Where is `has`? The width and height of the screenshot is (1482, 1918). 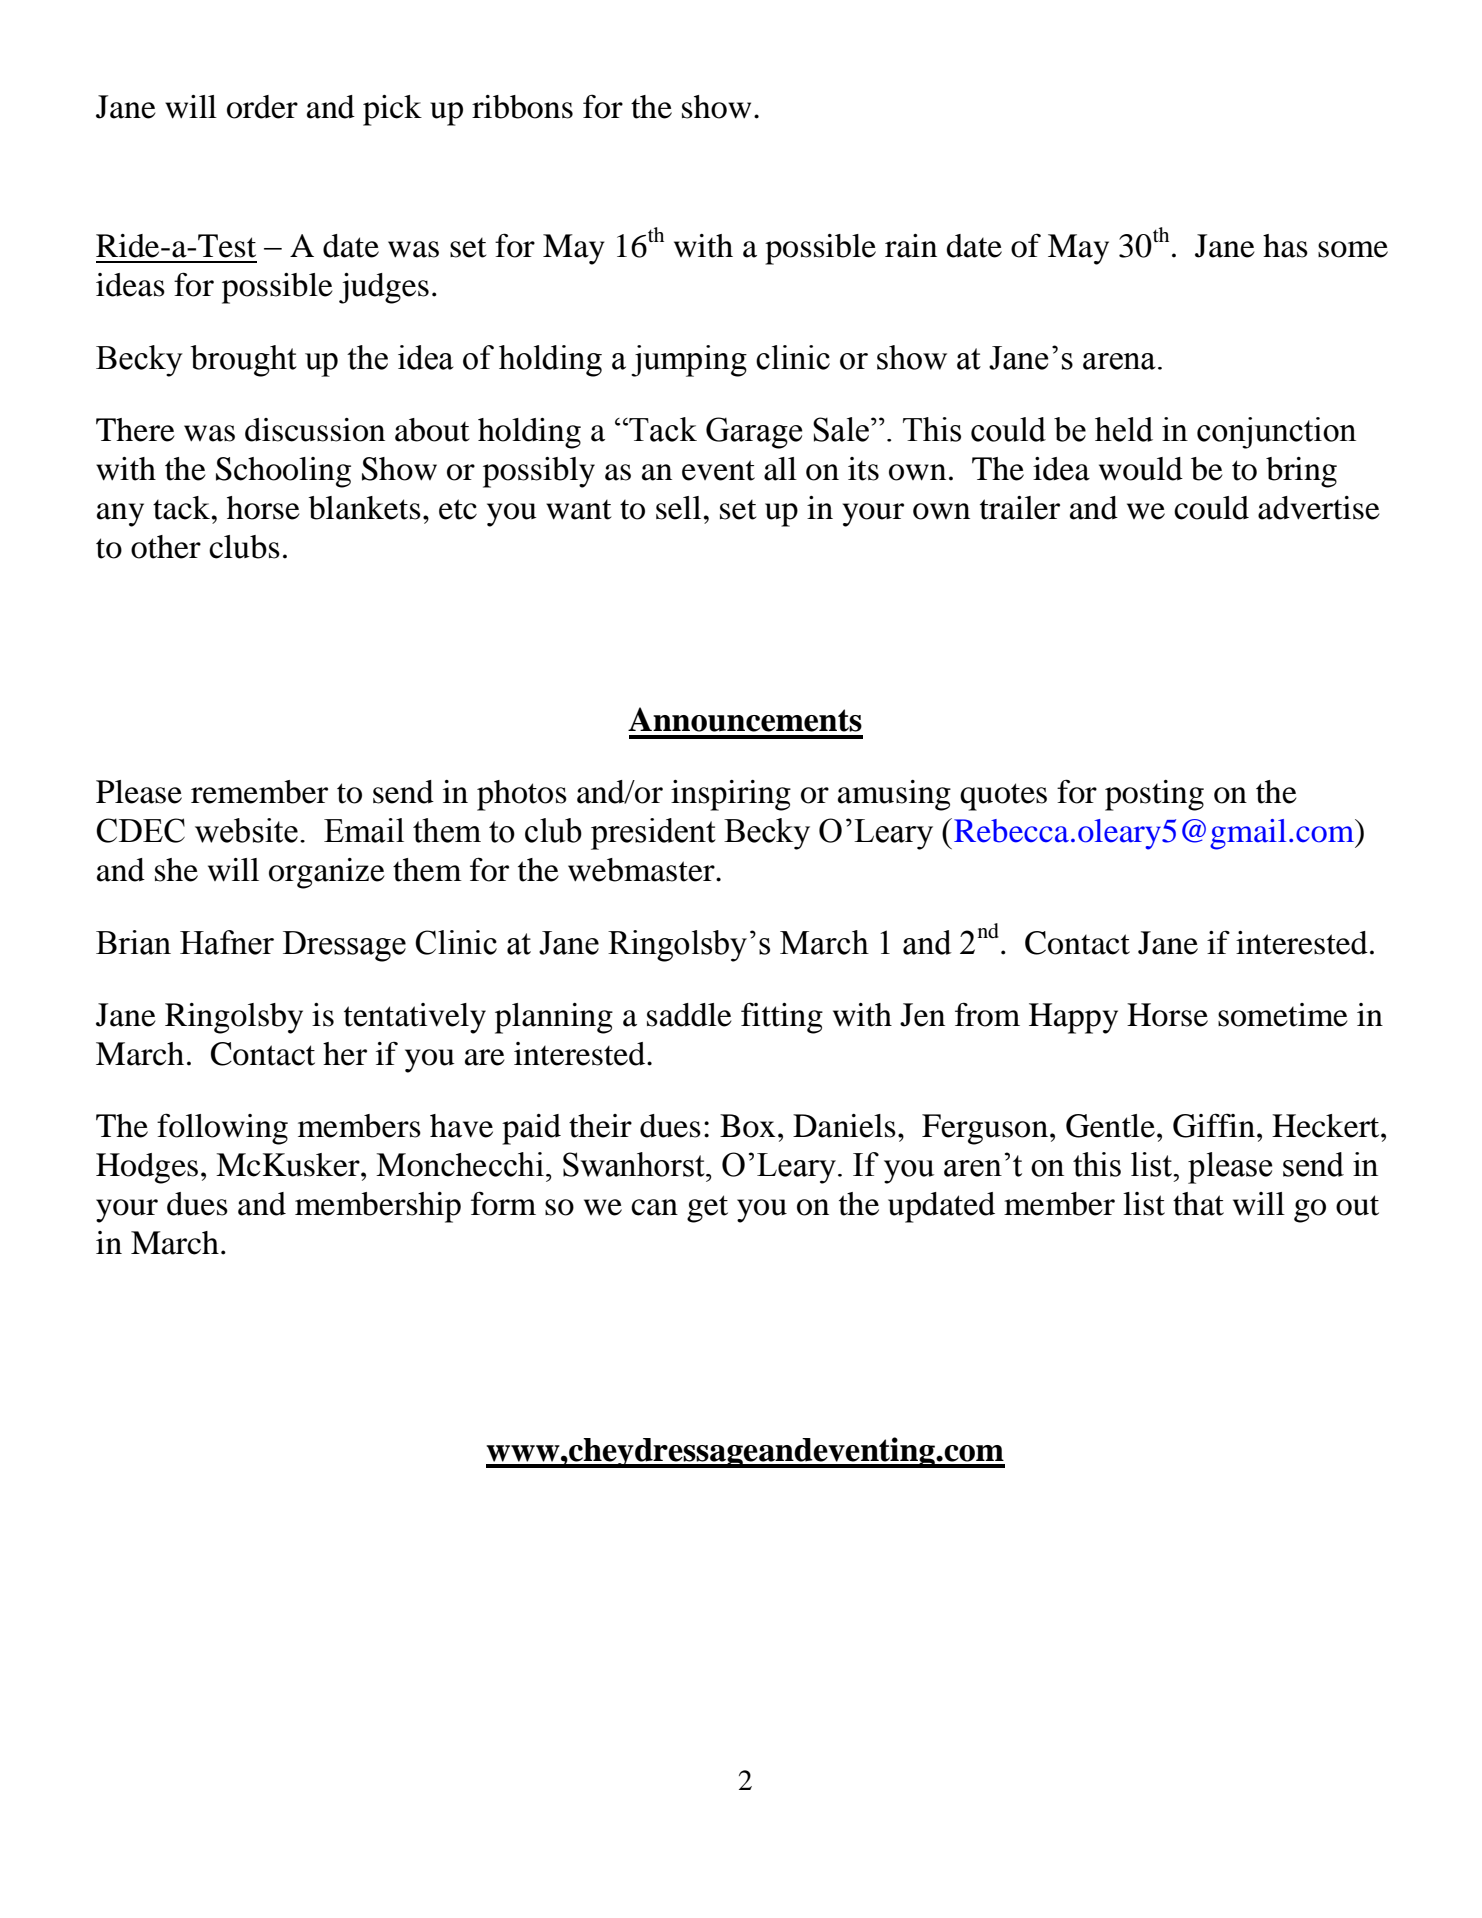
has is located at coordinates (1285, 246).
